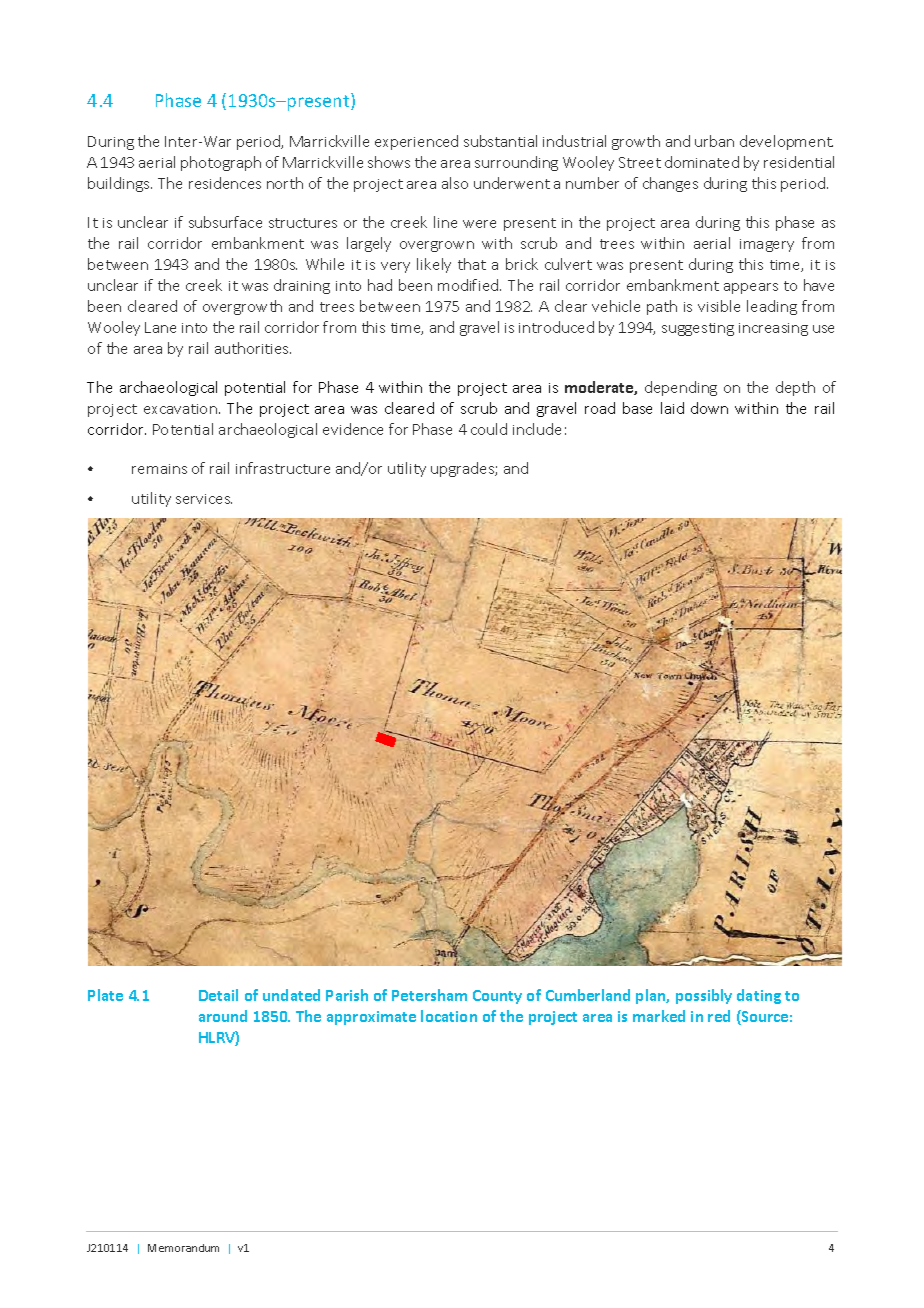 The width and height of the image is (924, 1308). What do you see at coordinates (221, 163) in the image?
I see `photograph` at bounding box center [221, 163].
